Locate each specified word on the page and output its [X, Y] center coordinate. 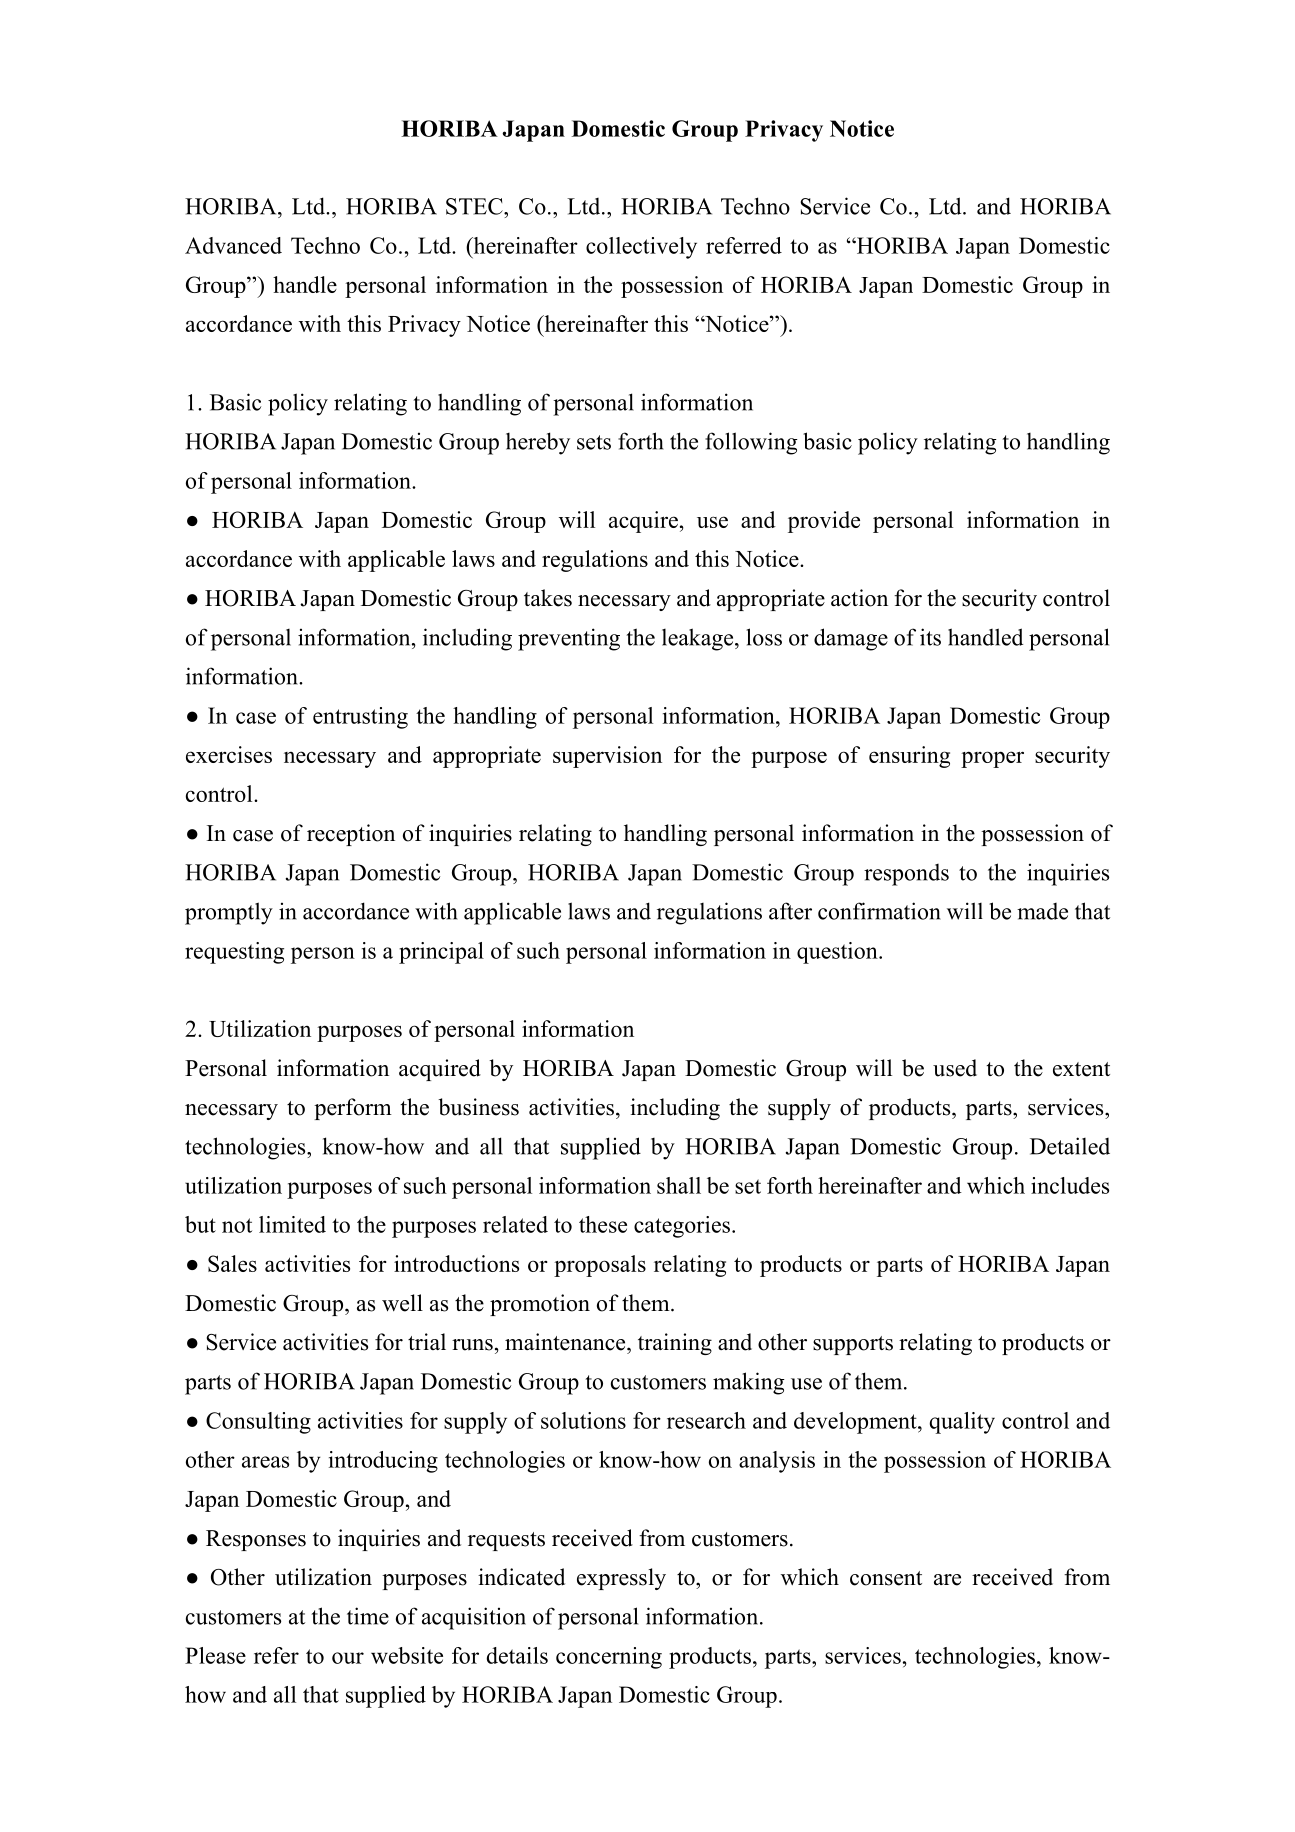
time [368, 1616]
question [838, 953]
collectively [641, 248]
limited [292, 1224]
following [751, 443]
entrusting [360, 718]
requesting [234, 953]
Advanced [233, 245]
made [1042, 911]
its [930, 637]
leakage [699, 639]
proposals [600, 1266]
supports [853, 1345]
